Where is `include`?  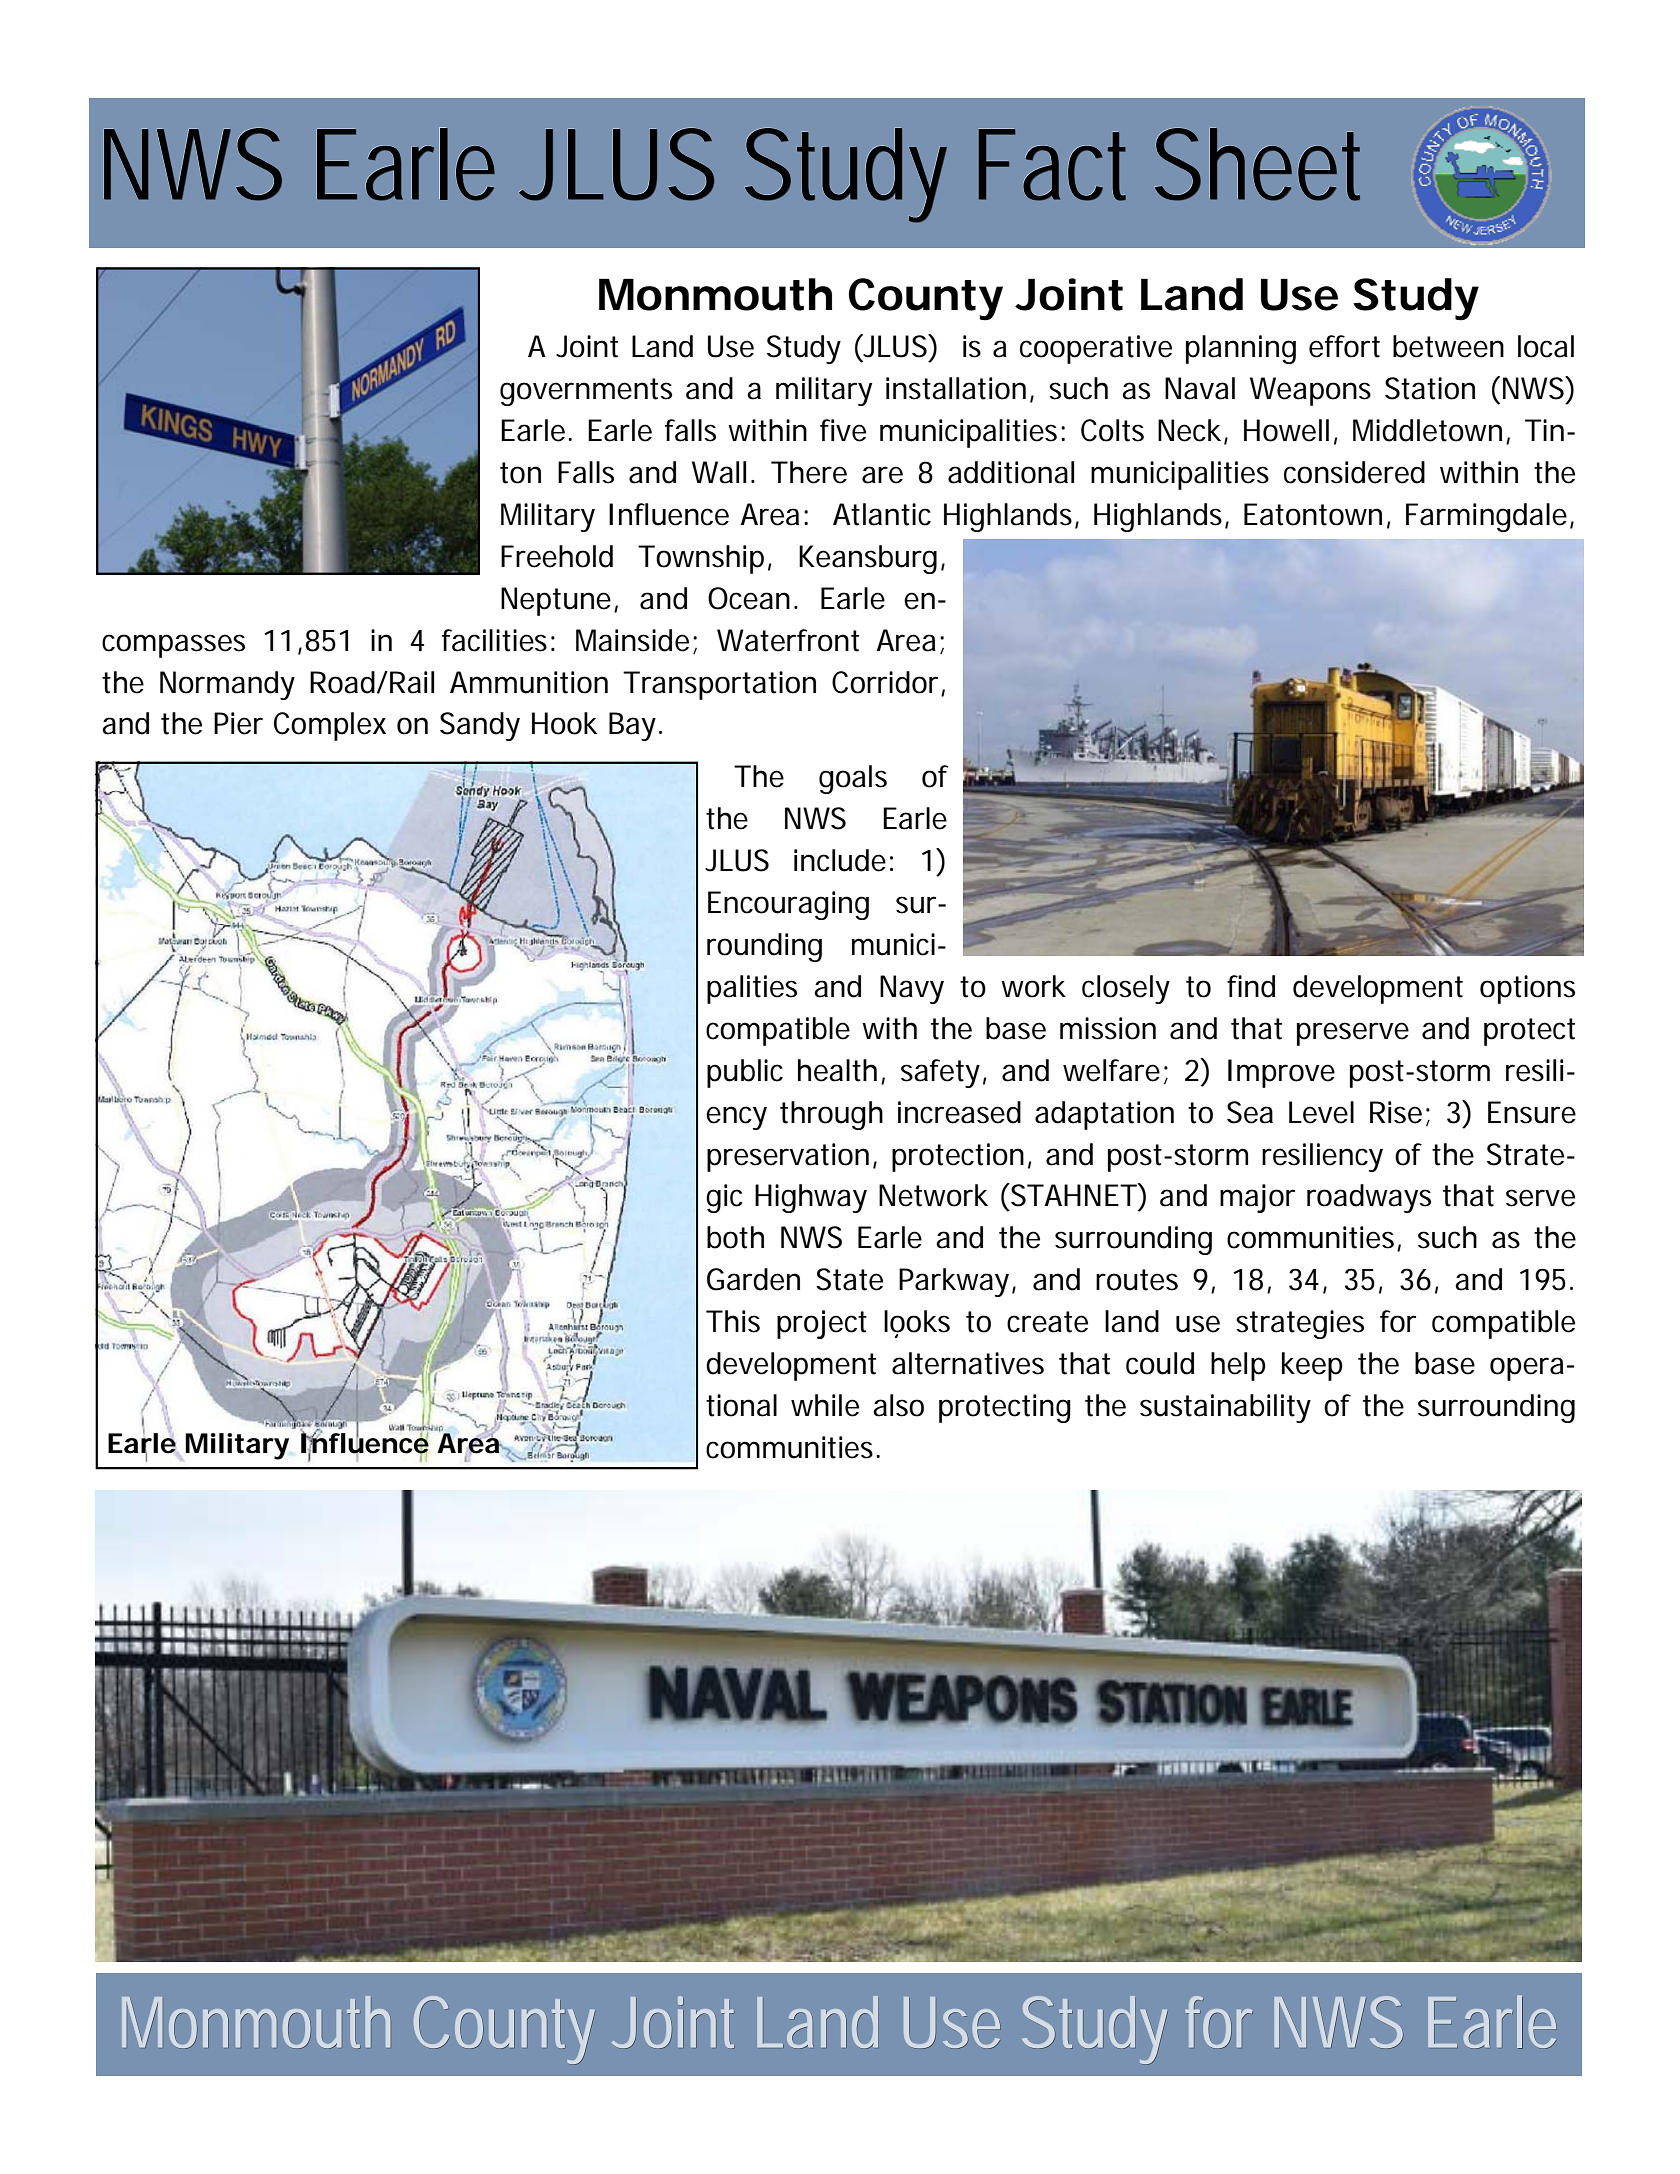
include is located at coordinates (840, 860).
